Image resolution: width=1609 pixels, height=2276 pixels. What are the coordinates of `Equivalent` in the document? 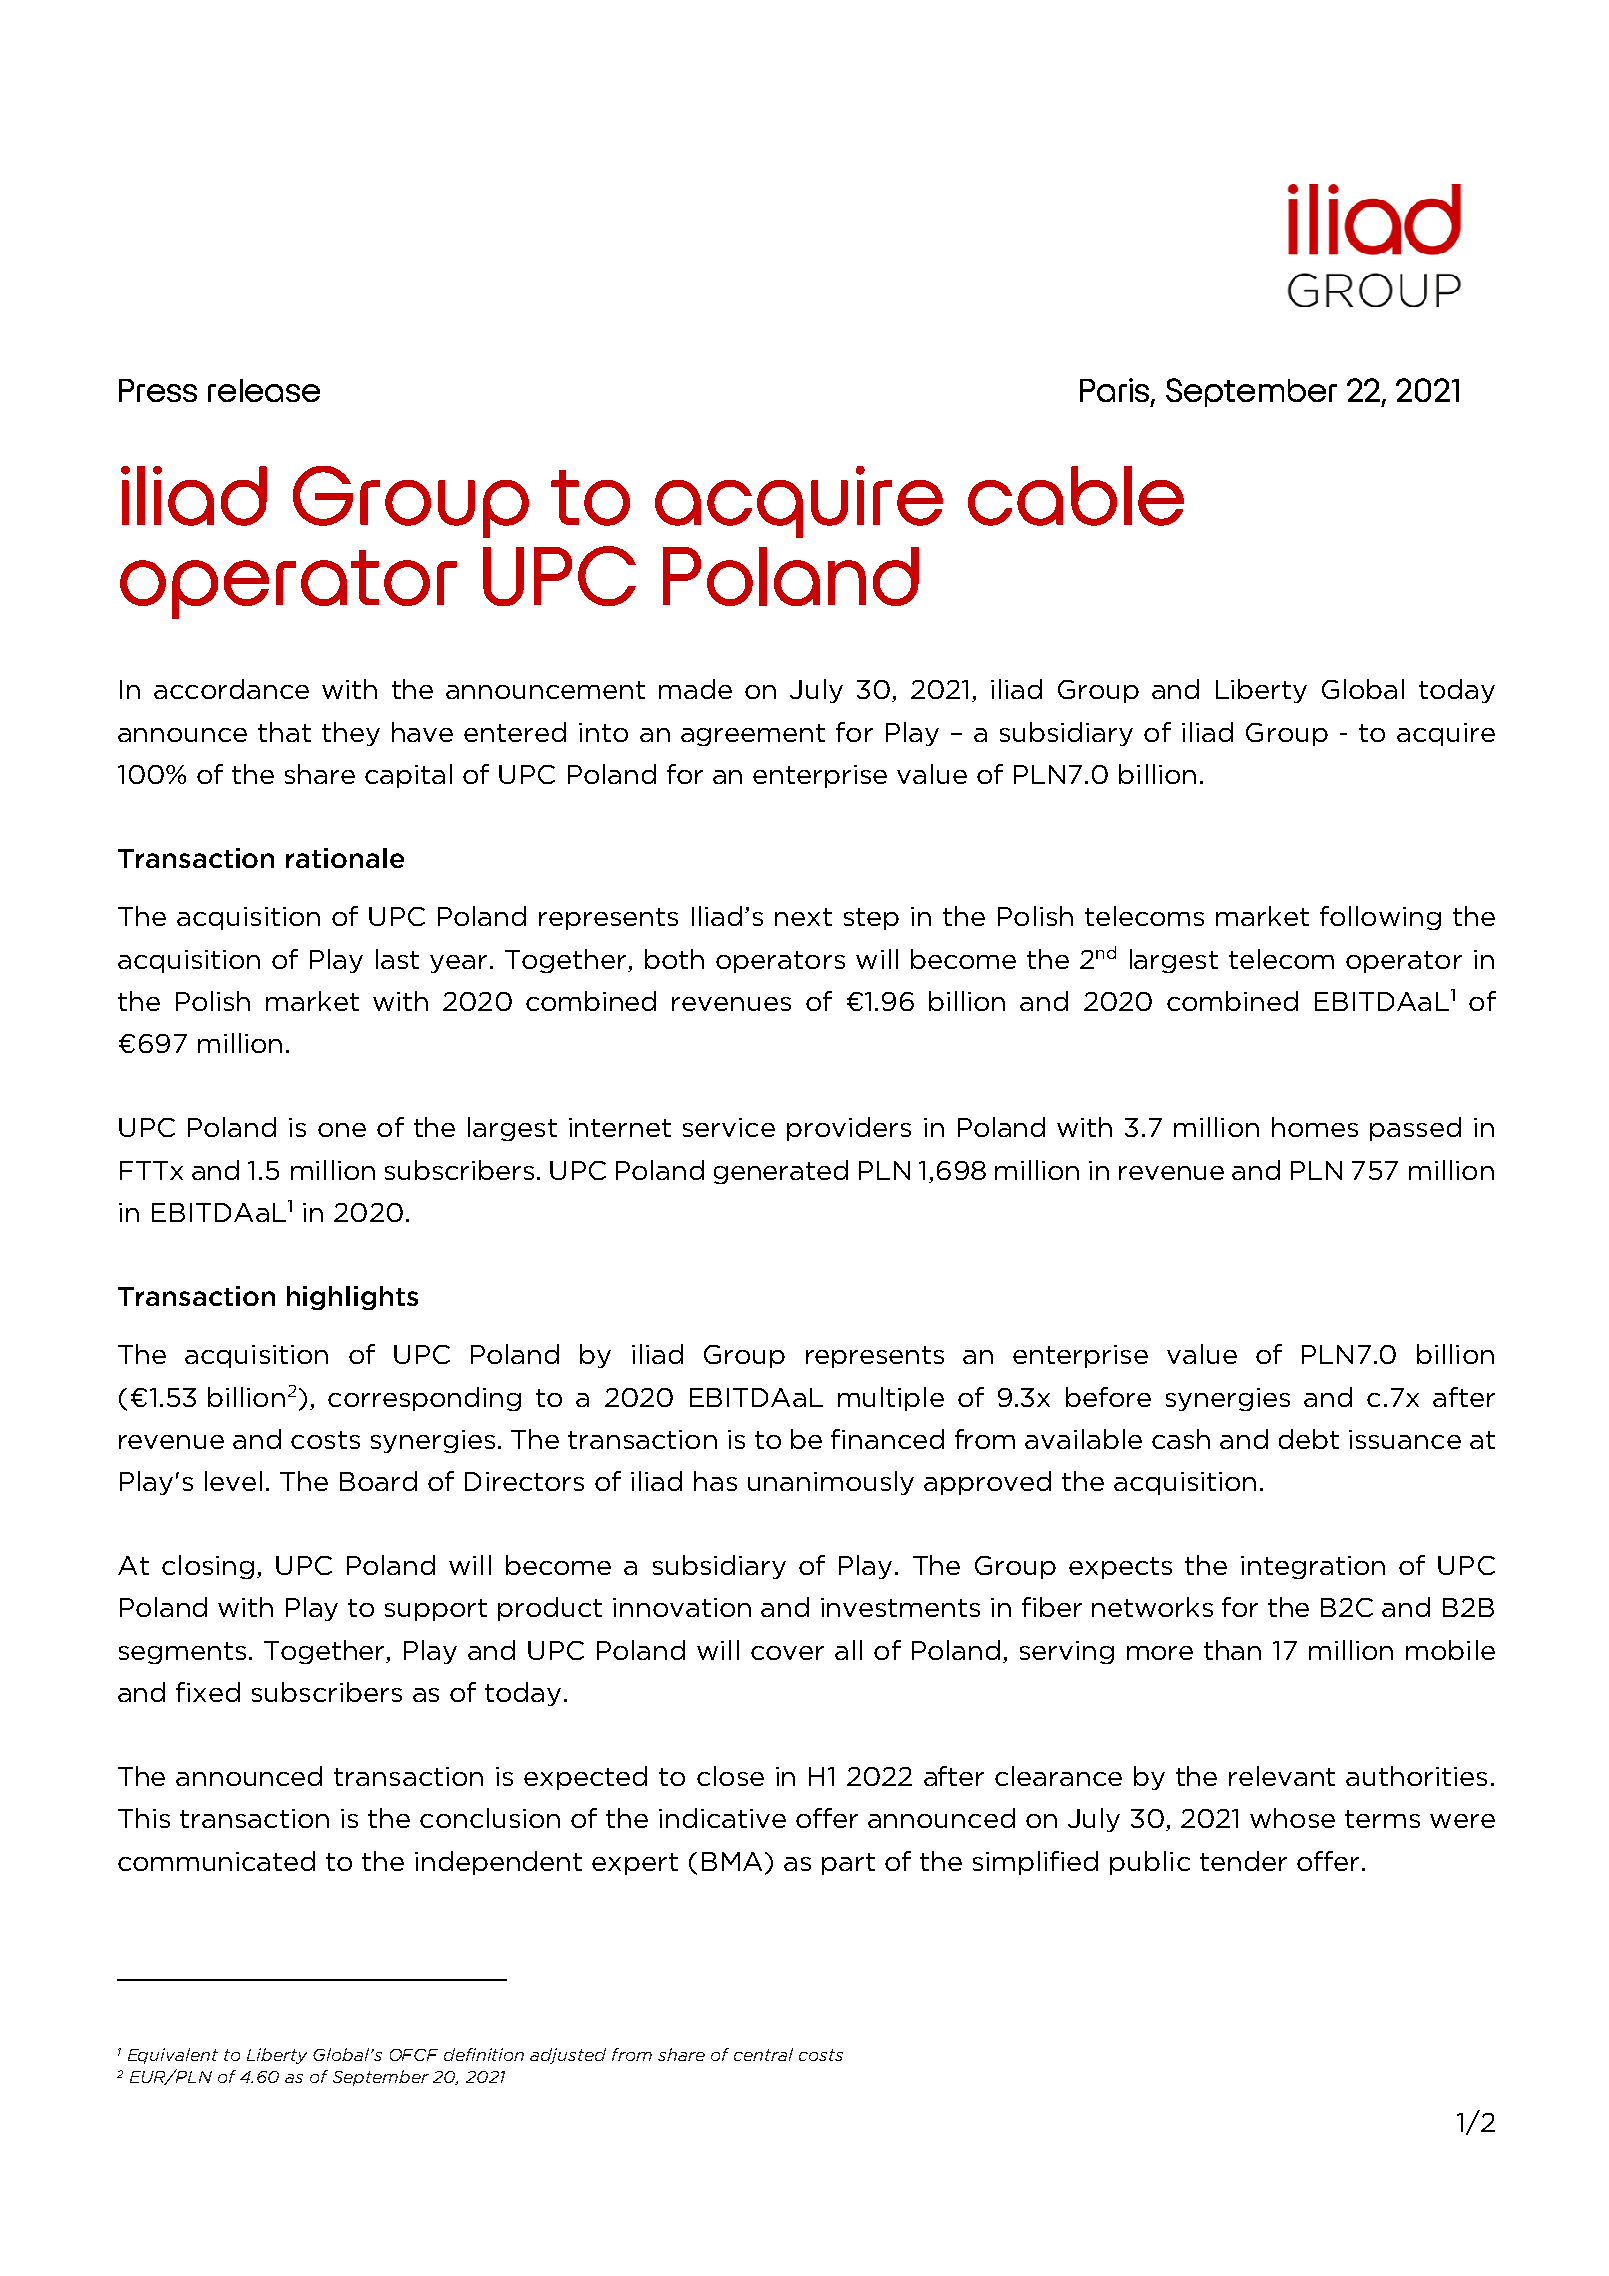 It's located at (173, 2056).
